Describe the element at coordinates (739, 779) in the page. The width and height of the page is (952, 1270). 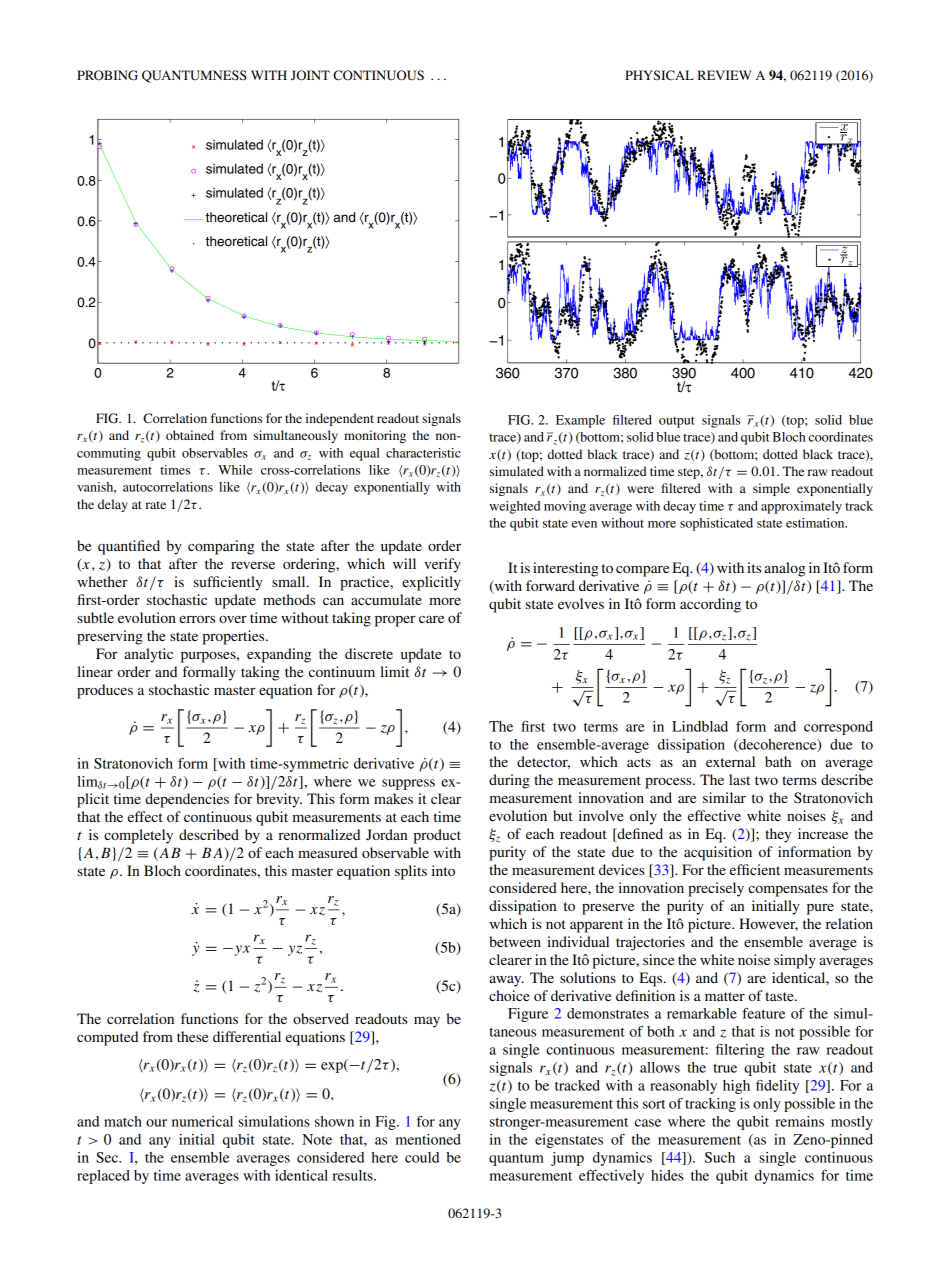
I see `last` at that location.
